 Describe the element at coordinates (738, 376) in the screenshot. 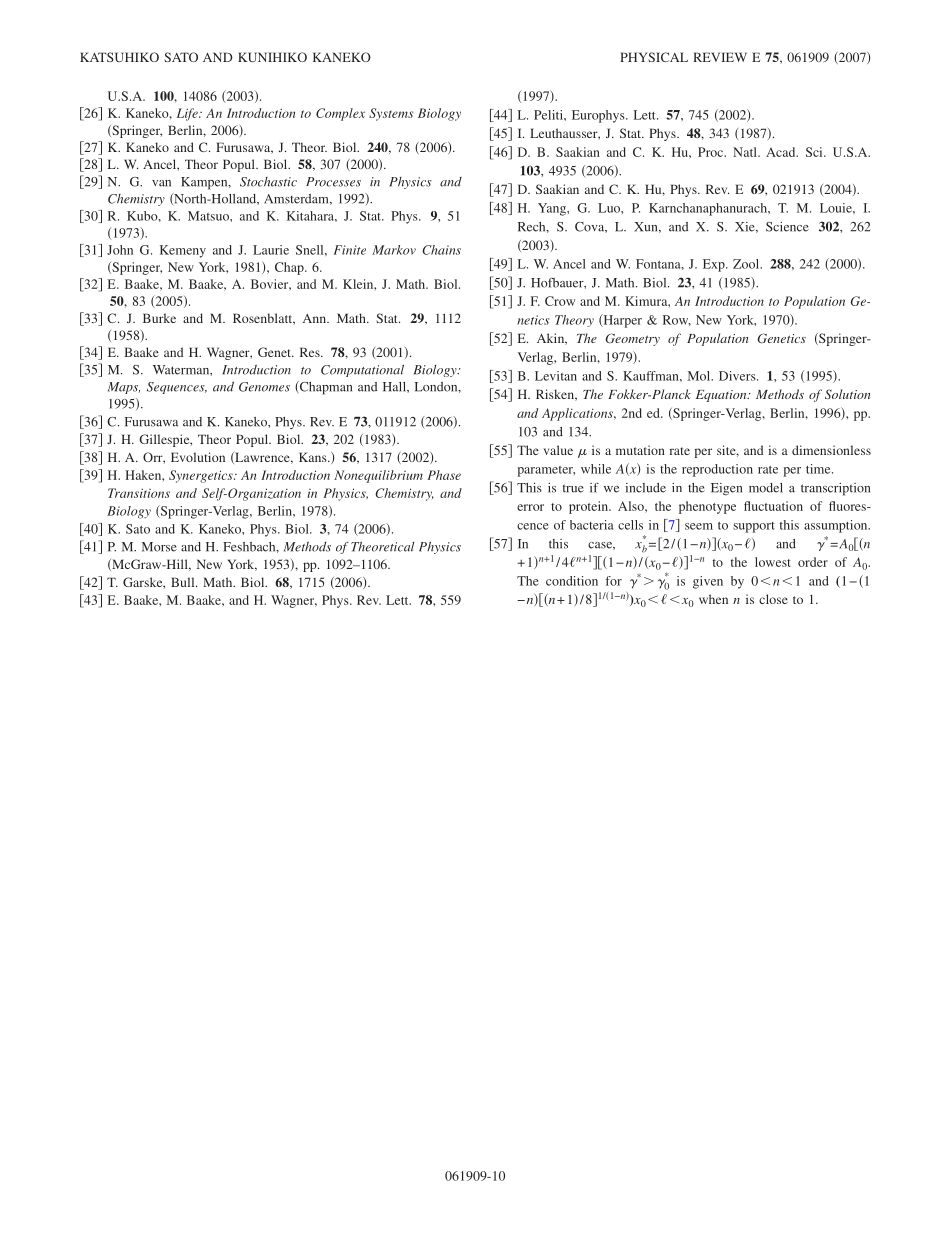

I see `Divers` at that location.
